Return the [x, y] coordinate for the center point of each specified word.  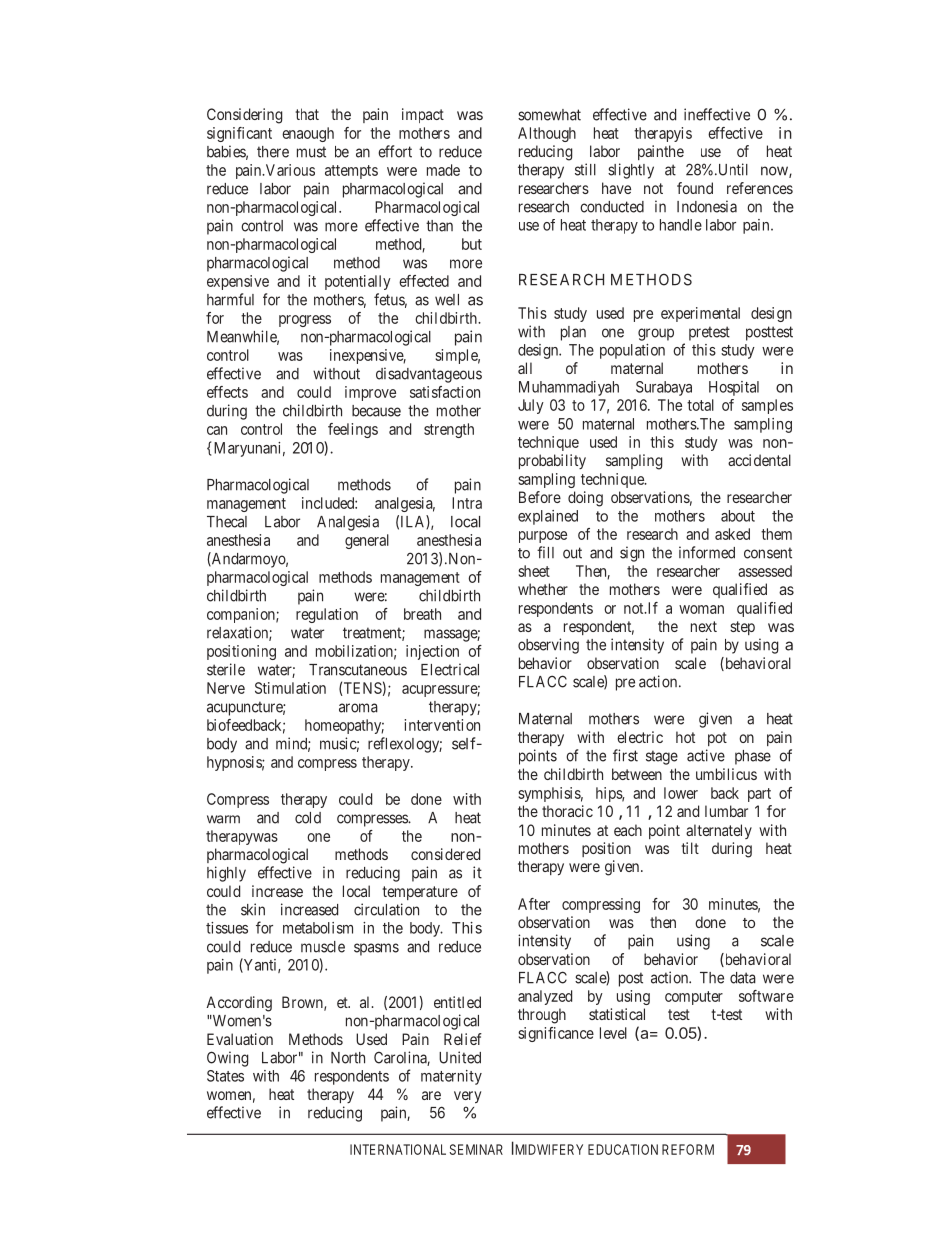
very [467, 1097]
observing [548, 646]
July [531, 406]
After [534, 904]
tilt [690, 848]
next [704, 626]
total [700, 405]
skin [253, 909]
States [225, 1076]
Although [547, 134]
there [273, 152]
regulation [327, 615]
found [695, 188]
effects [227, 392]
